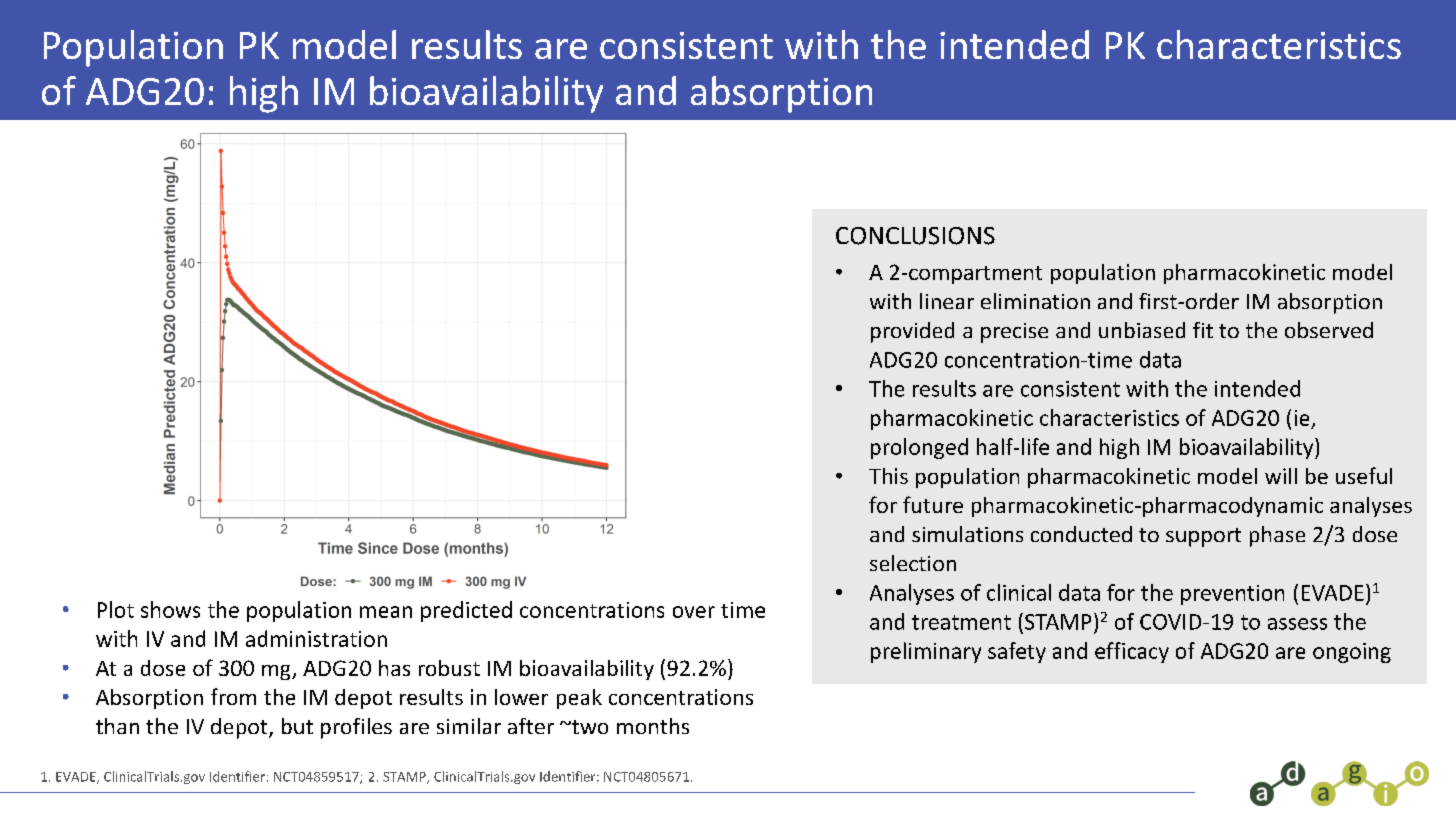 Image resolution: width=1456 pixels, height=819 pixels. Describe the element at coordinates (947, 301) in the screenshot. I see `linear` at that location.
